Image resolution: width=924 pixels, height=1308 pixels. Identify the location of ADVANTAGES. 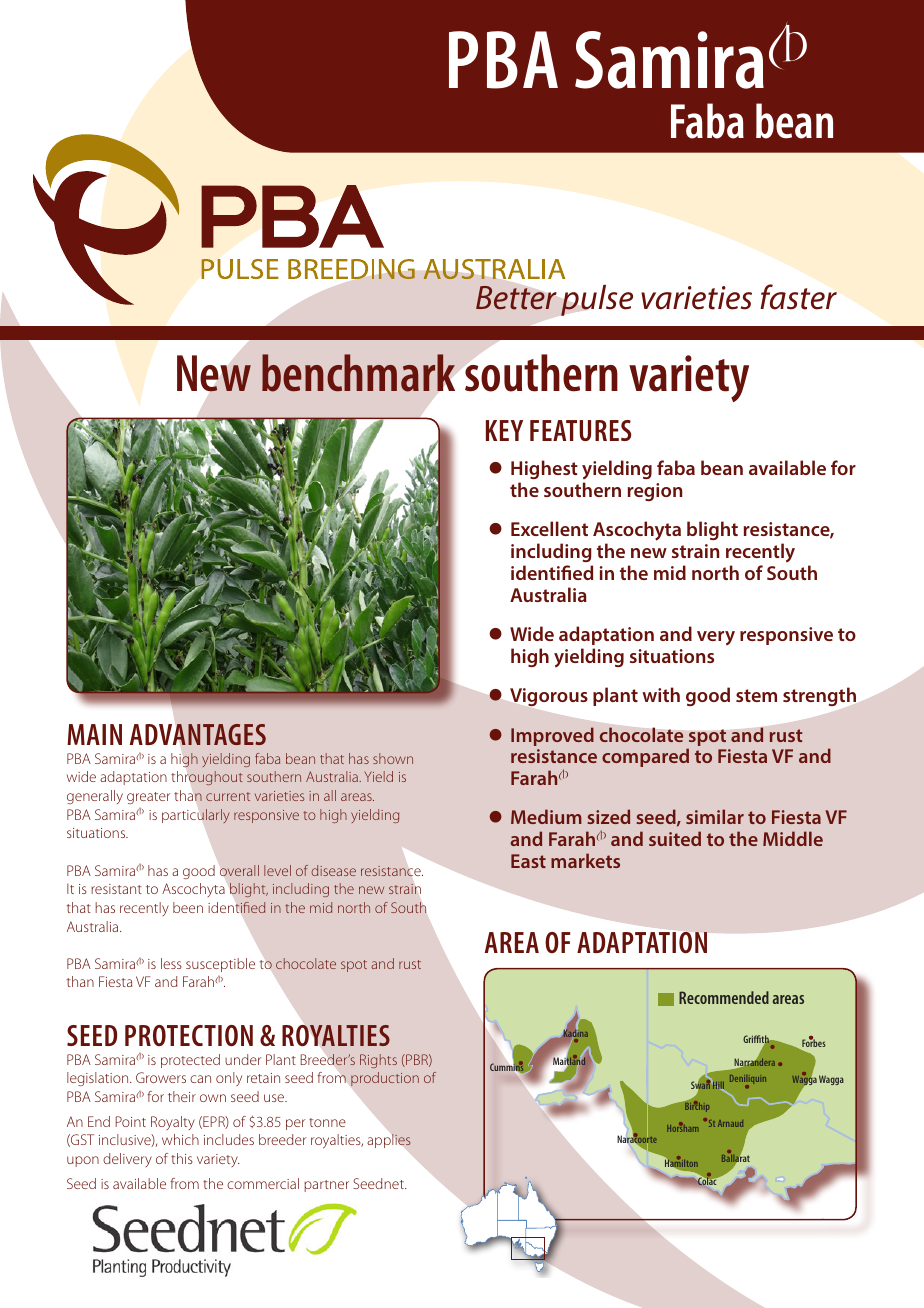
(198, 734).
